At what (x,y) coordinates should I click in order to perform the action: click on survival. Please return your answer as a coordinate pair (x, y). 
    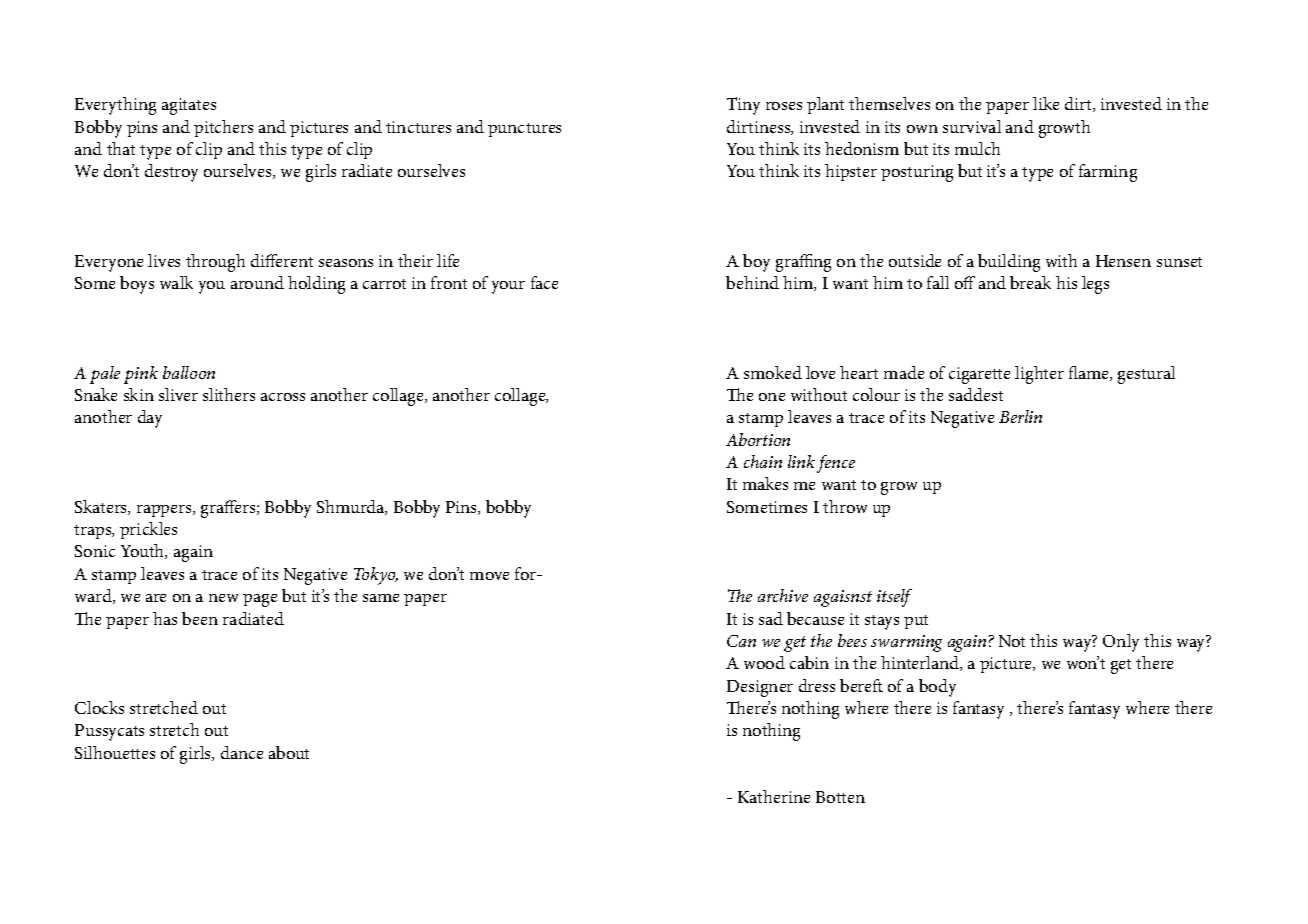
    Looking at the image, I should click on (972, 126).
